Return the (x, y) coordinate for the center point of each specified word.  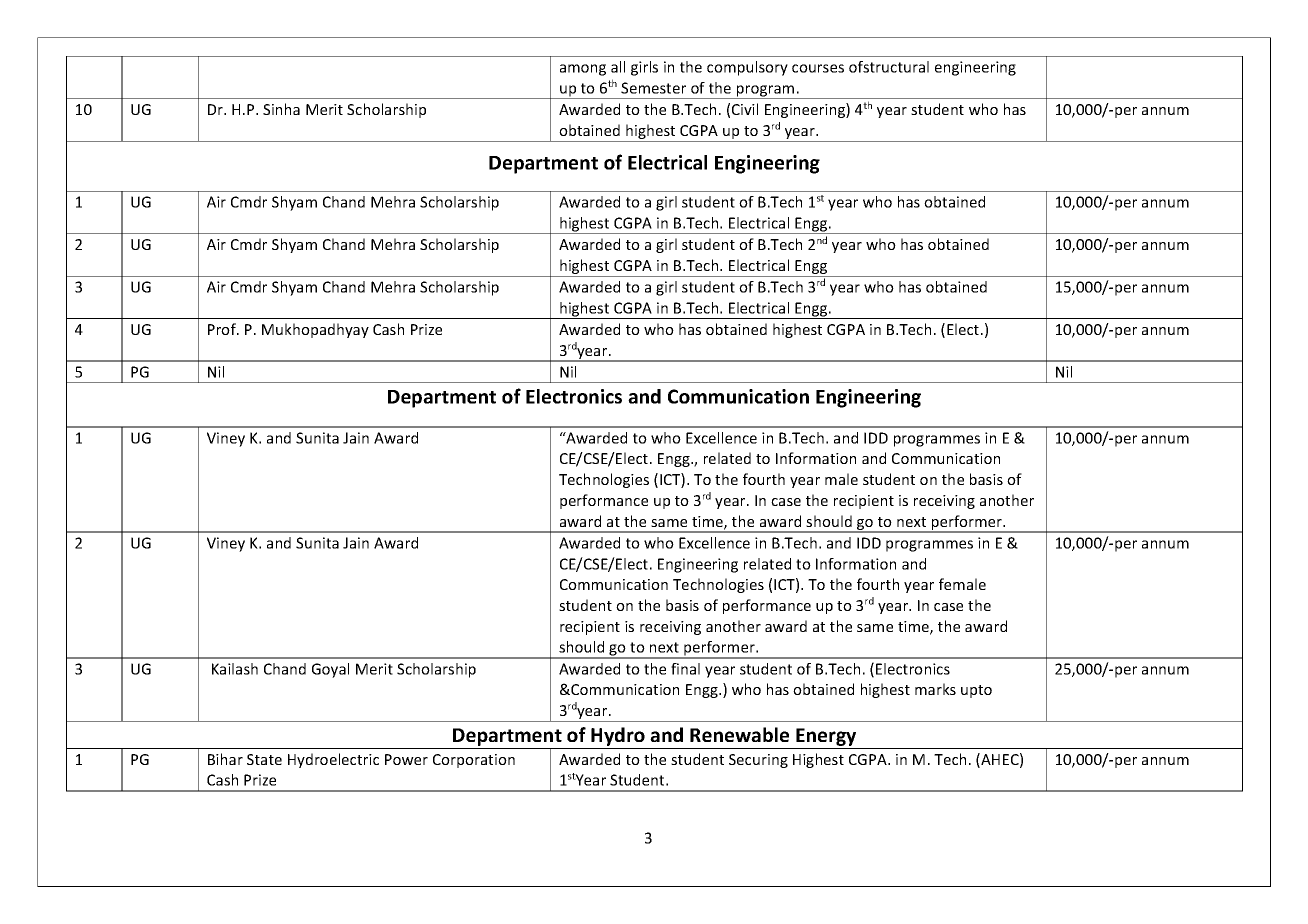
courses (818, 68)
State (264, 759)
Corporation (474, 761)
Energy (826, 738)
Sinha (281, 109)
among (583, 70)
